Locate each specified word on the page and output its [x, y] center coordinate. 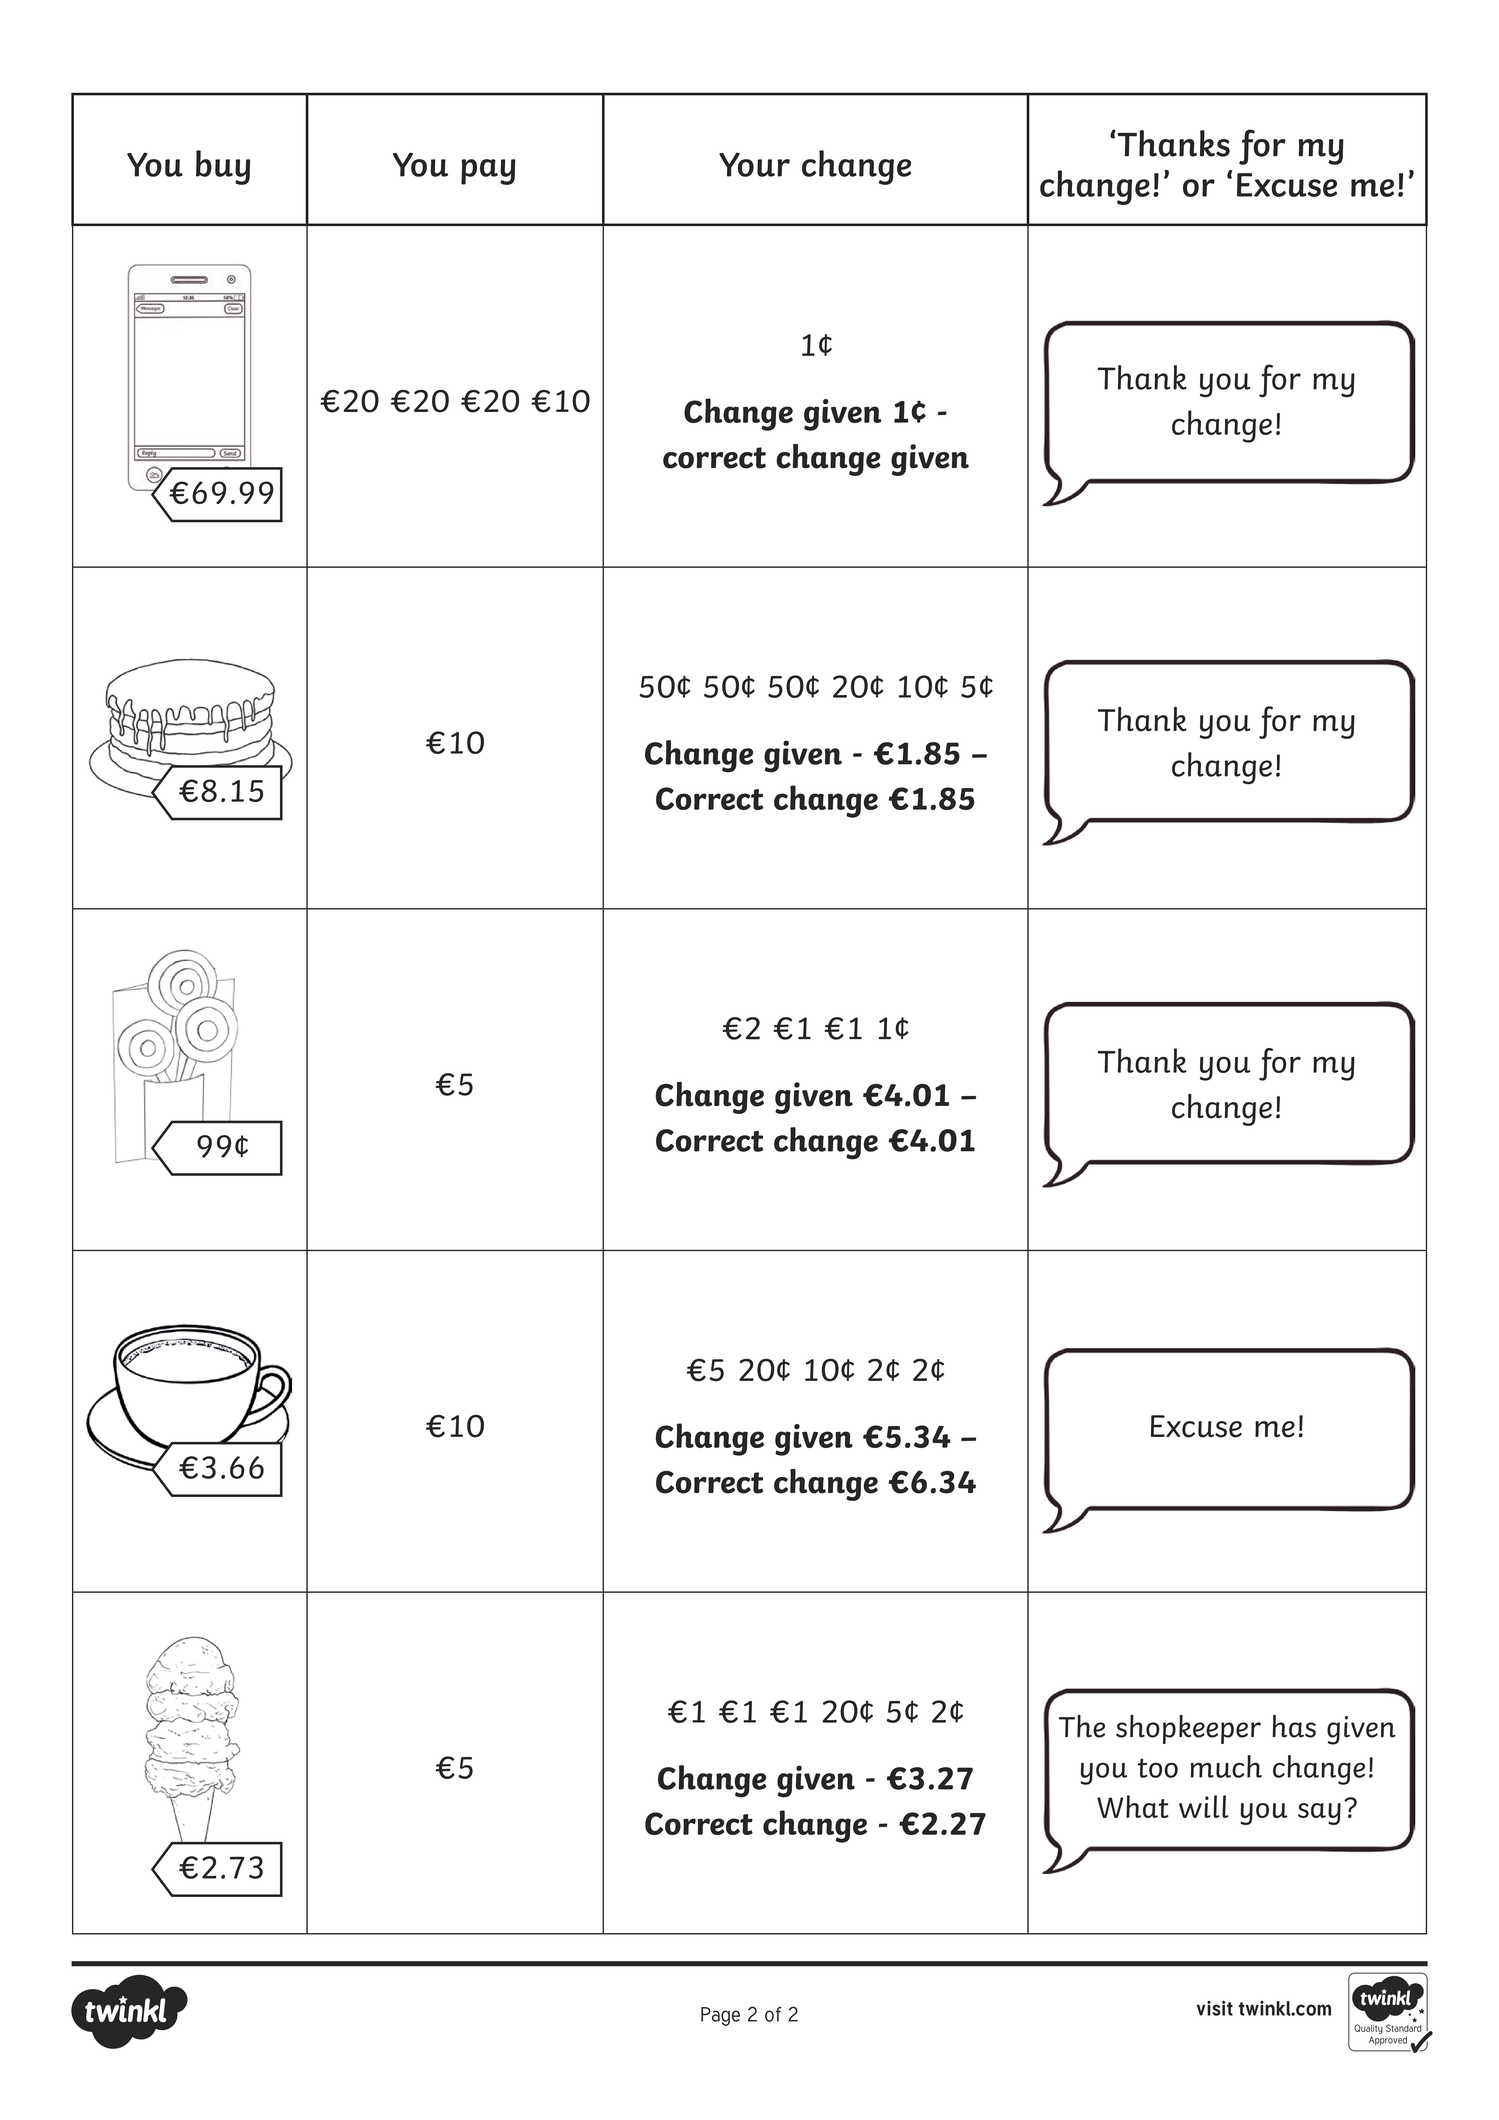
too [1157, 1768]
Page [720, 2016]
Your [754, 164]
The [1082, 1726]
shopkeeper [1188, 1729]
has [1294, 1726]
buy [223, 167]
